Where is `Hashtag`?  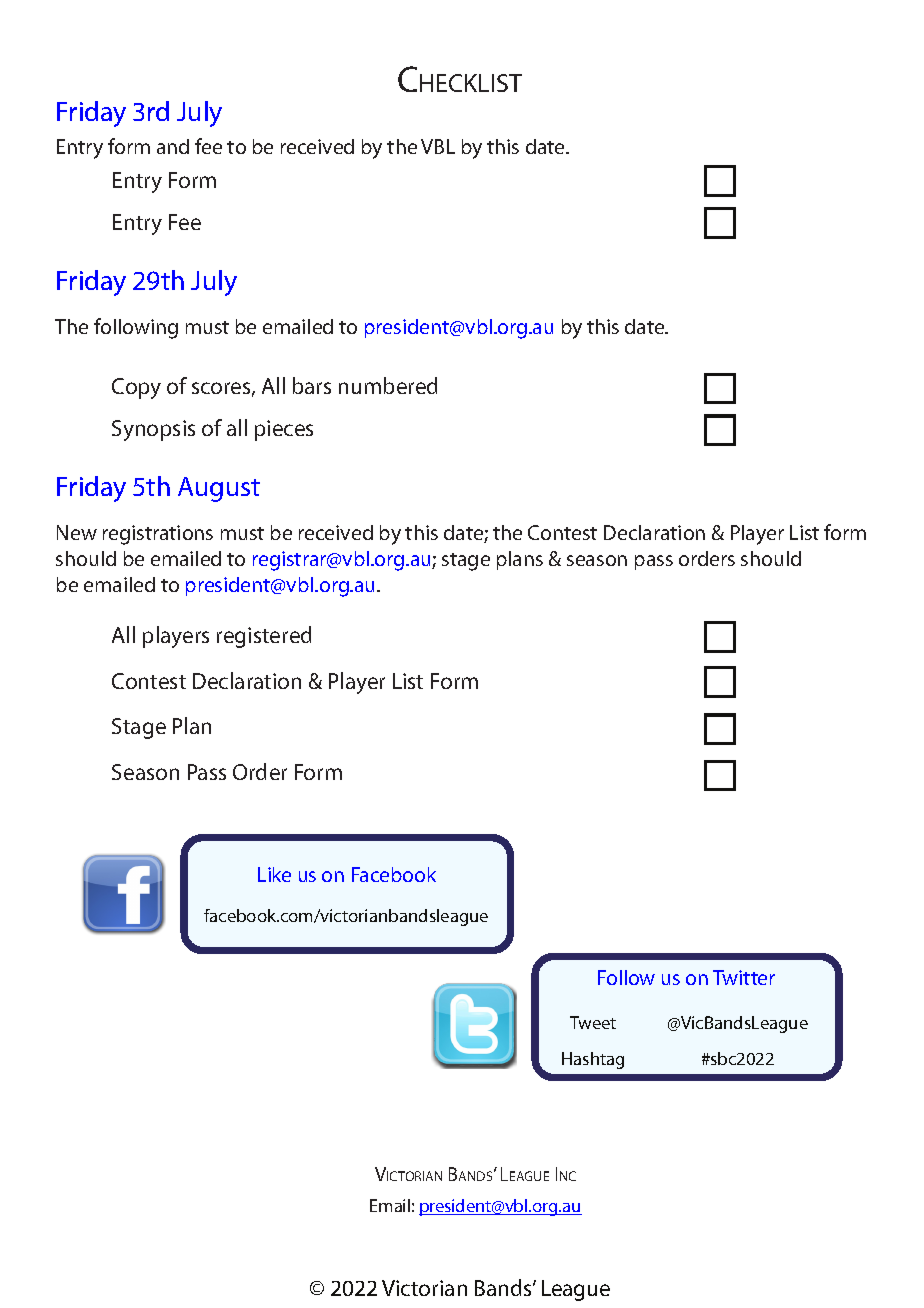 Hashtag is located at coordinates (593, 1060).
